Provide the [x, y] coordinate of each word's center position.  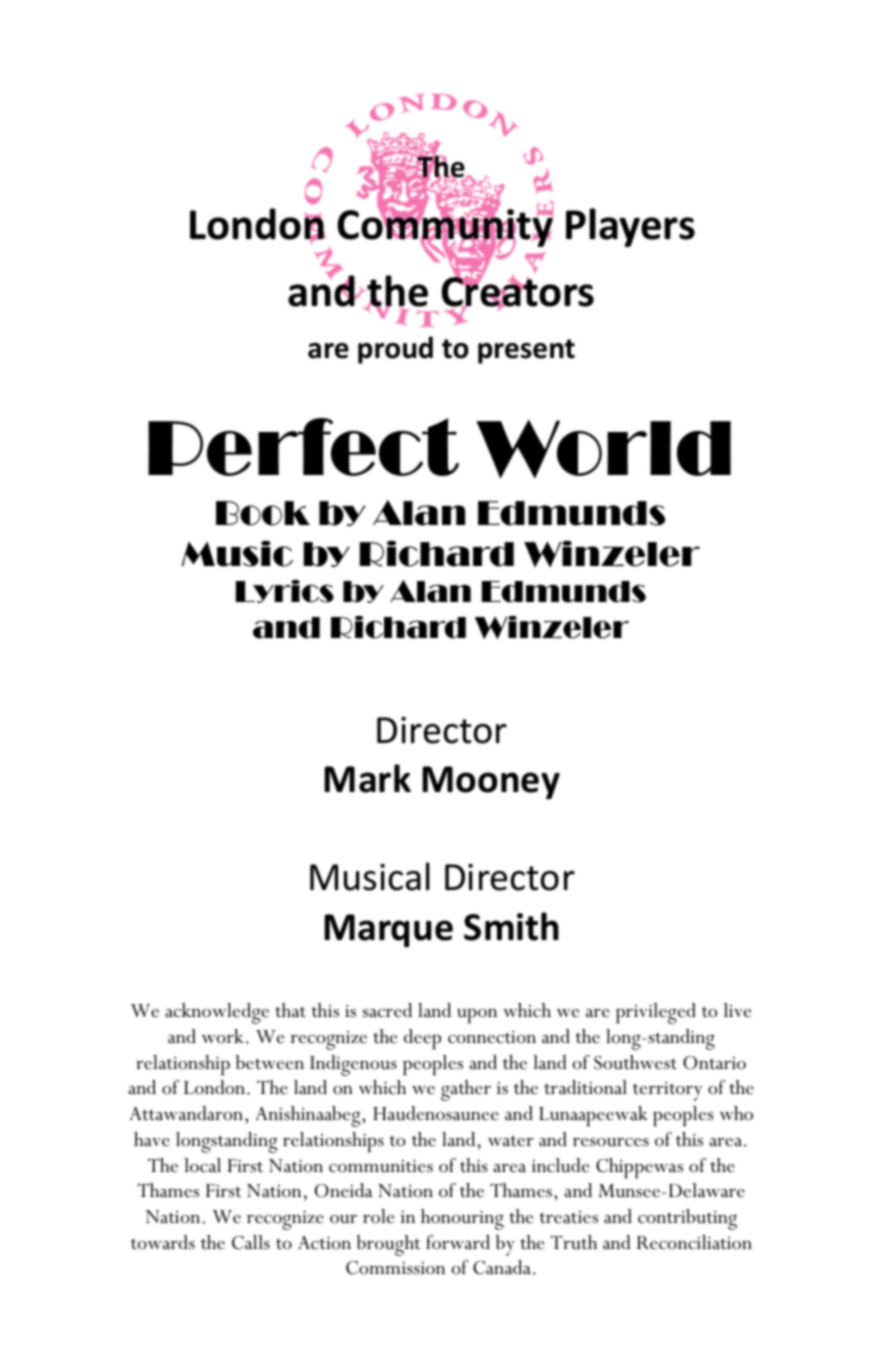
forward [458, 1242]
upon [477, 1016]
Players [630, 227]
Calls [251, 1242]
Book [263, 513]
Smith [511, 926]
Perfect [303, 447]
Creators [517, 292]
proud [395, 350]
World [603, 449]
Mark [367, 778]
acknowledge [217, 1013]
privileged [656, 1013]
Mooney [491, 782]
